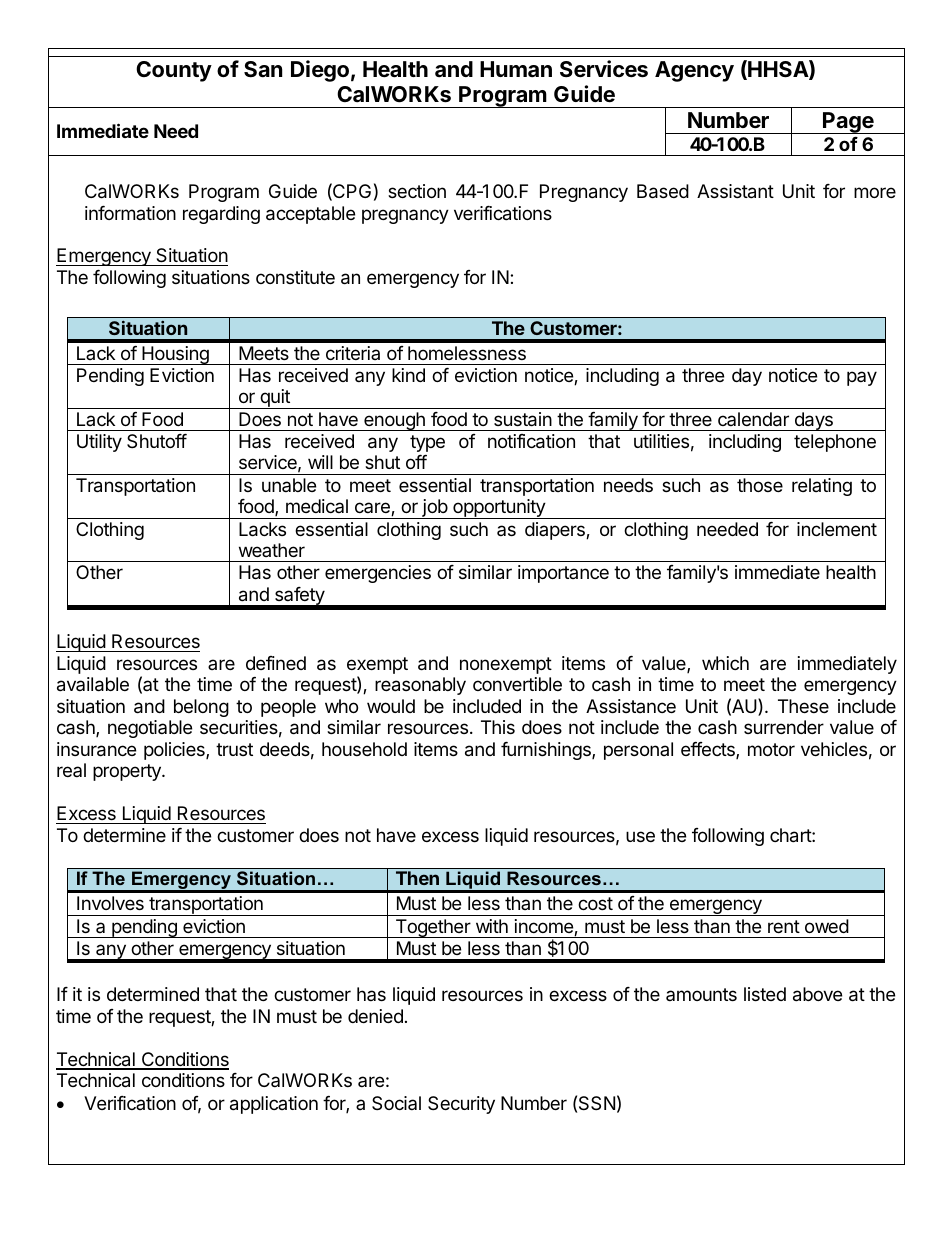  Describe the element at coordinates (848, 123) in the page. I see `Page` at that location.
